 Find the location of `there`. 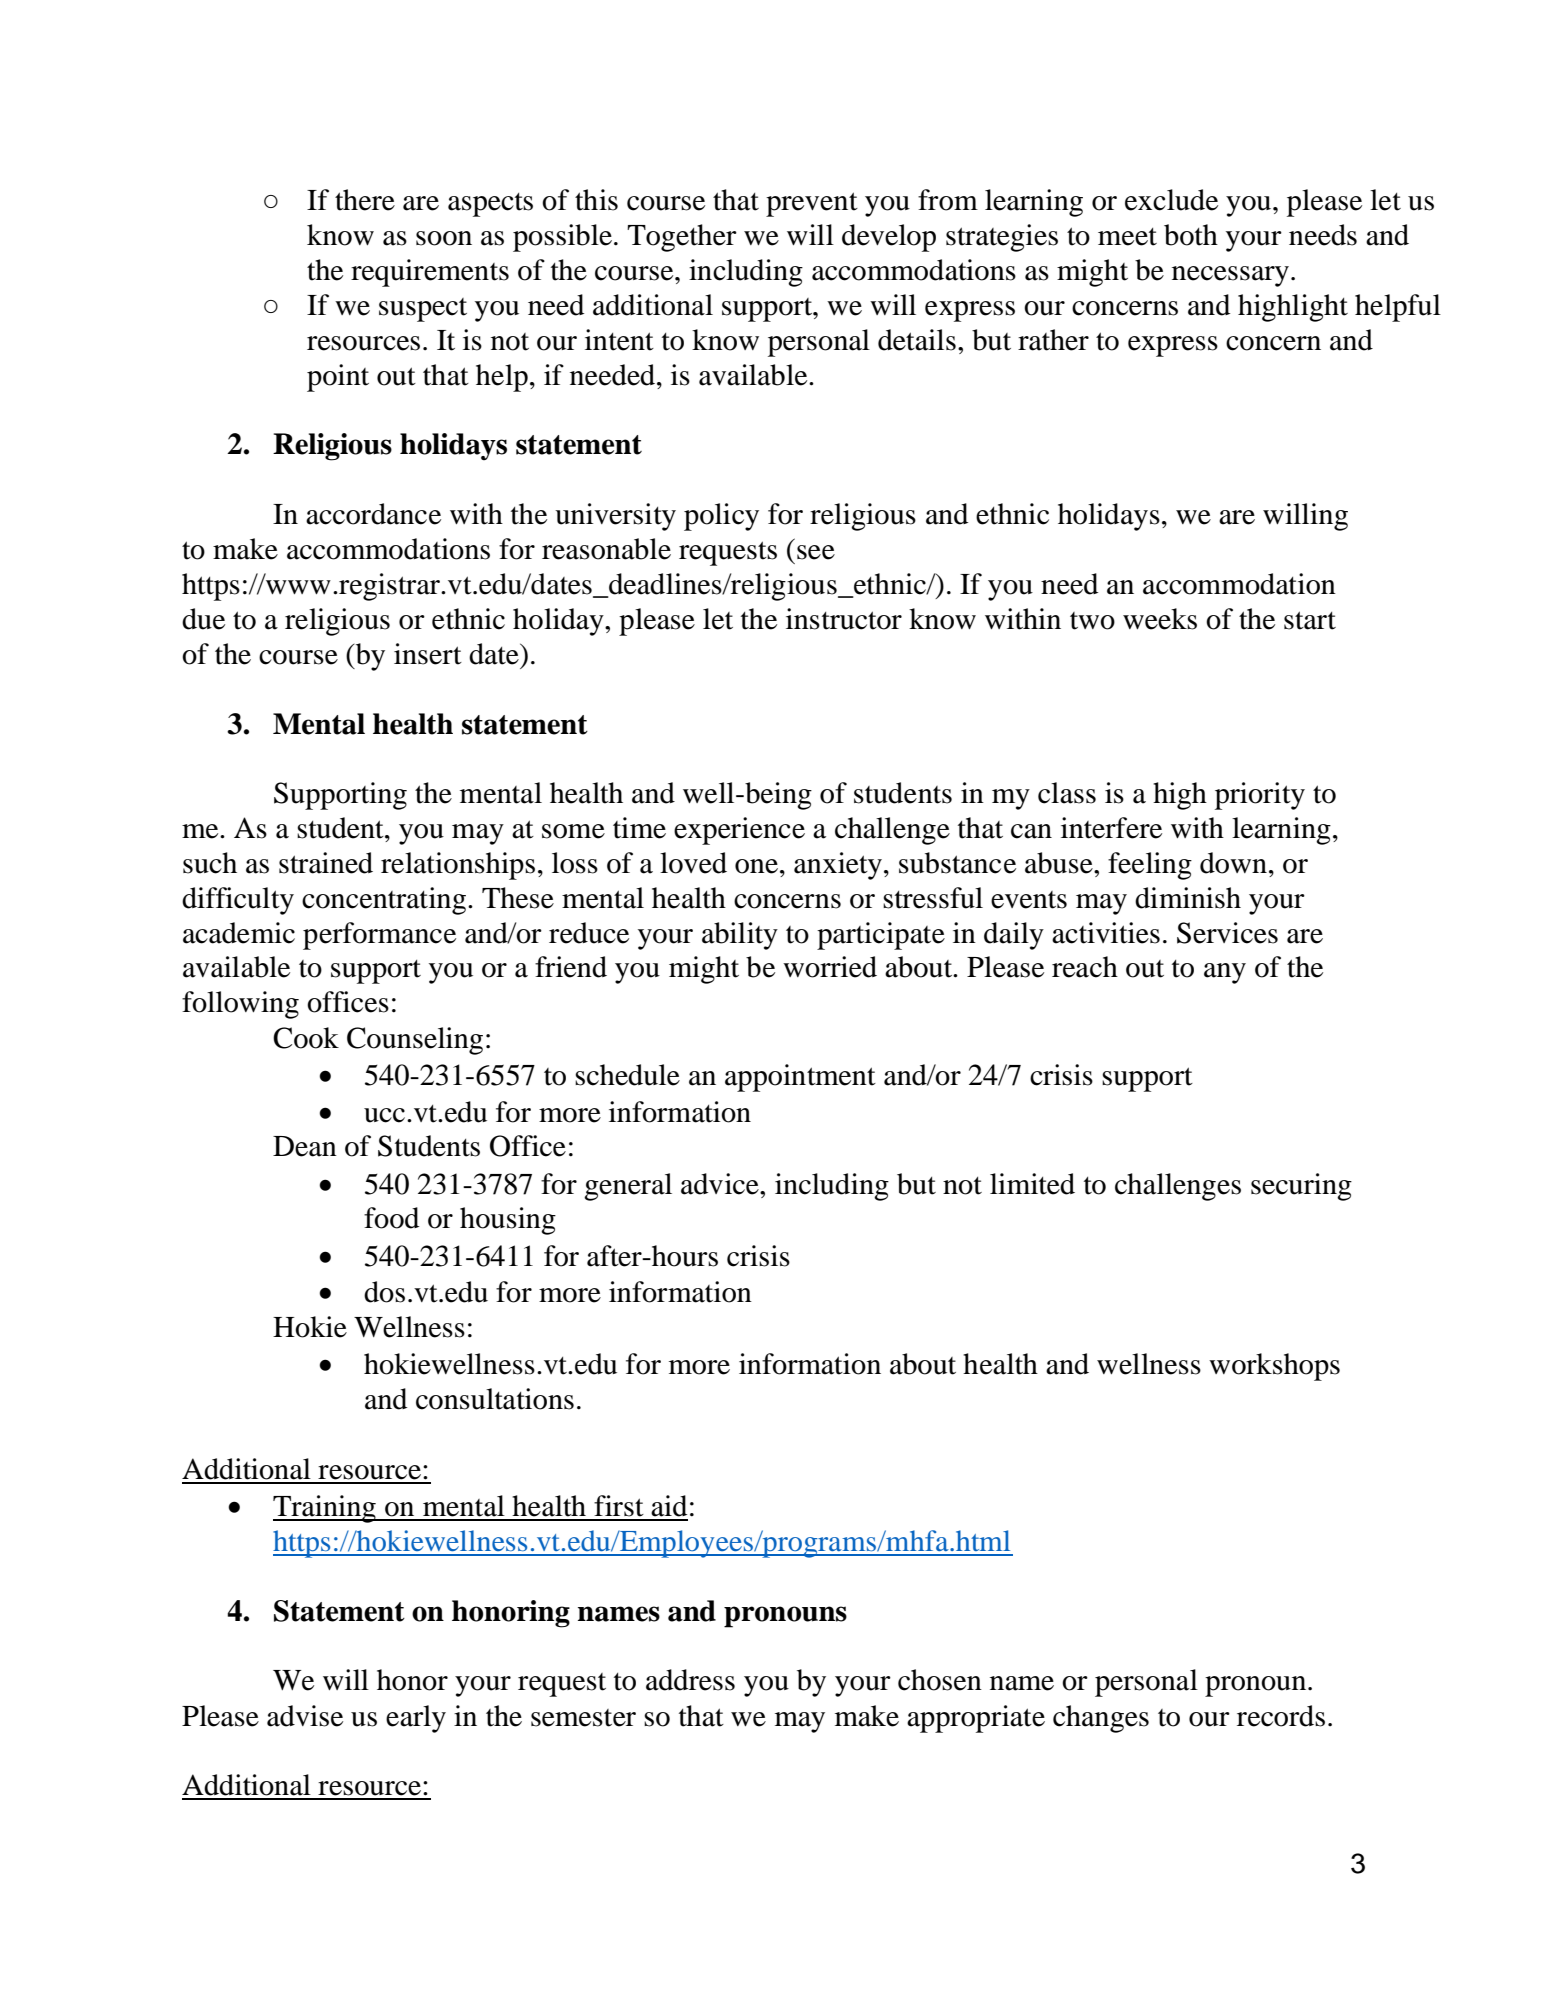

there is located at coordinates (365, 200).
